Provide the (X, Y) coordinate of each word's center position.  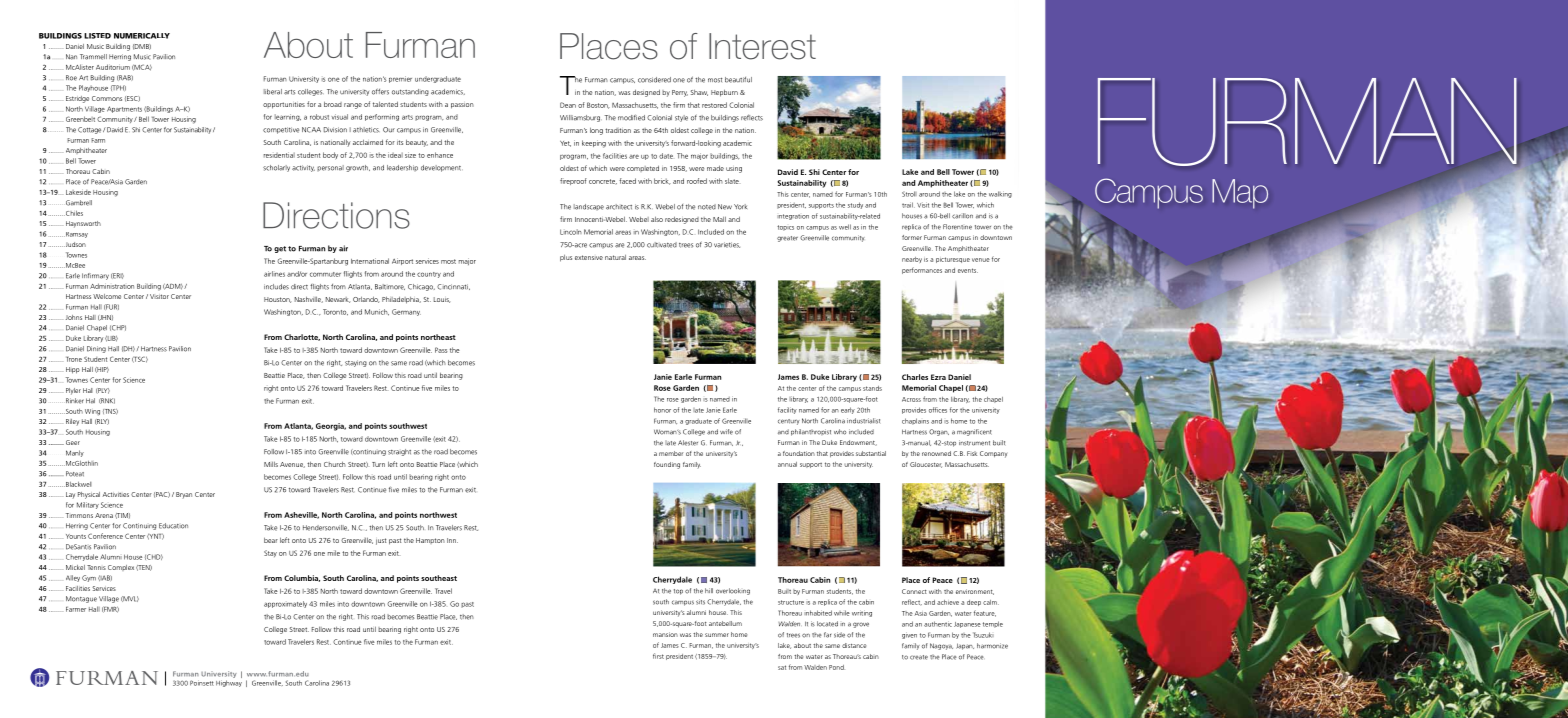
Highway (229, 683)
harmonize (992, 646)
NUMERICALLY (142, 36)
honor (662, 410)
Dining (96, 349)
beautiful (738, 80)
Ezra (938, 377)
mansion (665, 634)
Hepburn (724, 93)
